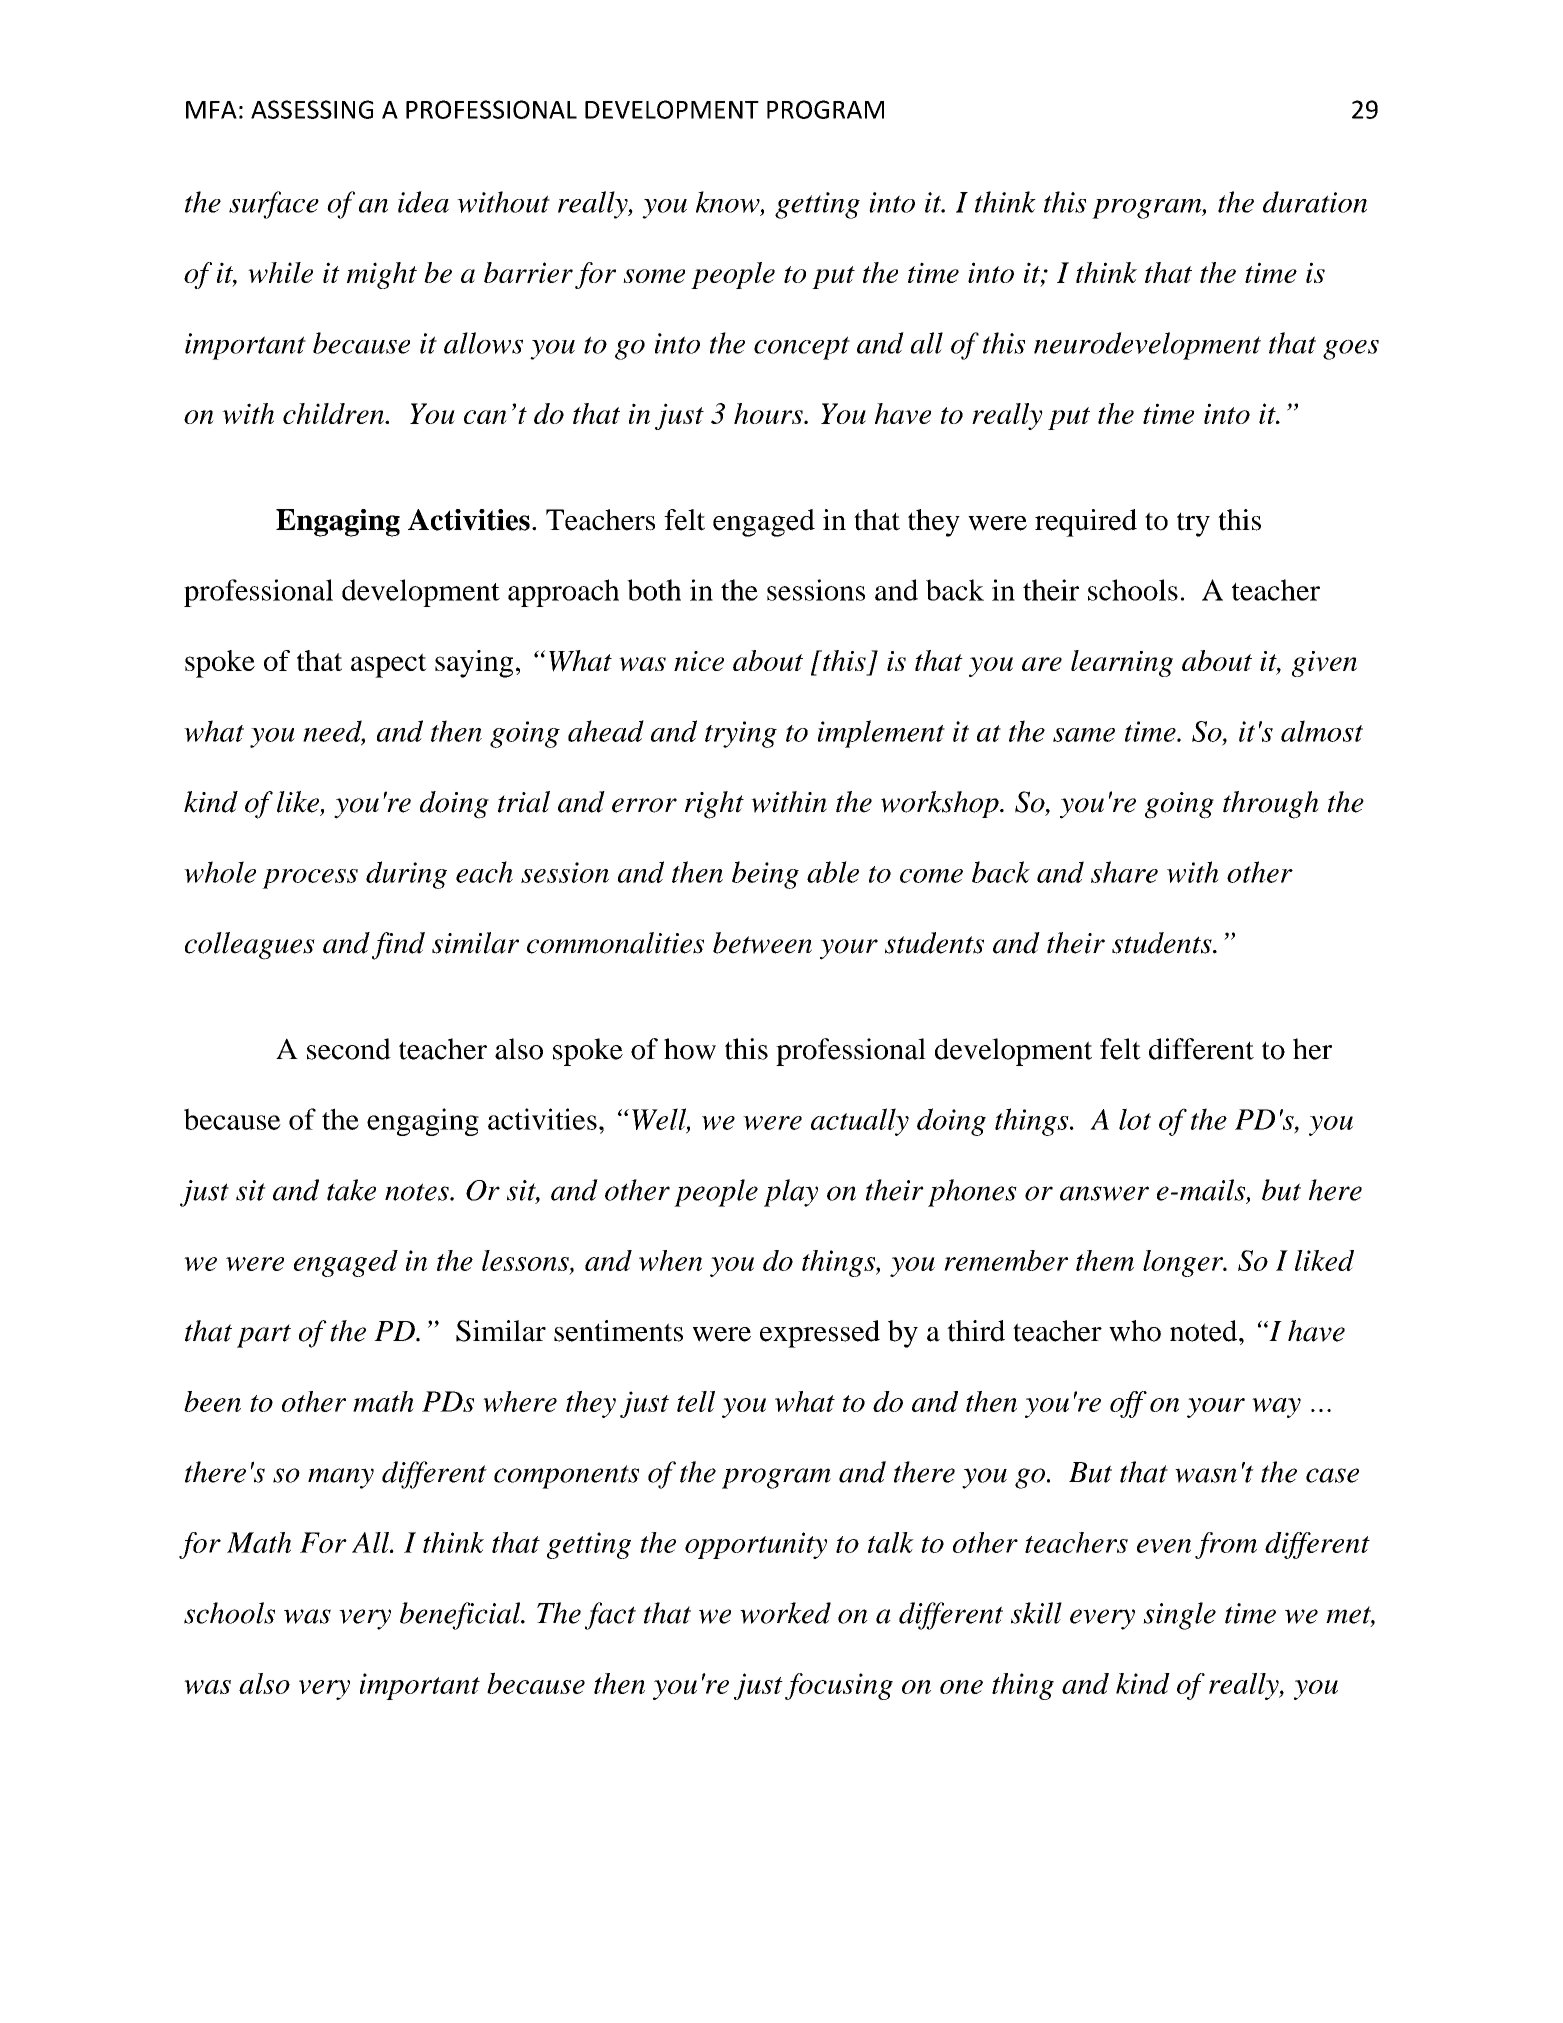  Describe the element at coordinates (1135, 1119) in the screenshot. I see `lot` at that location.
